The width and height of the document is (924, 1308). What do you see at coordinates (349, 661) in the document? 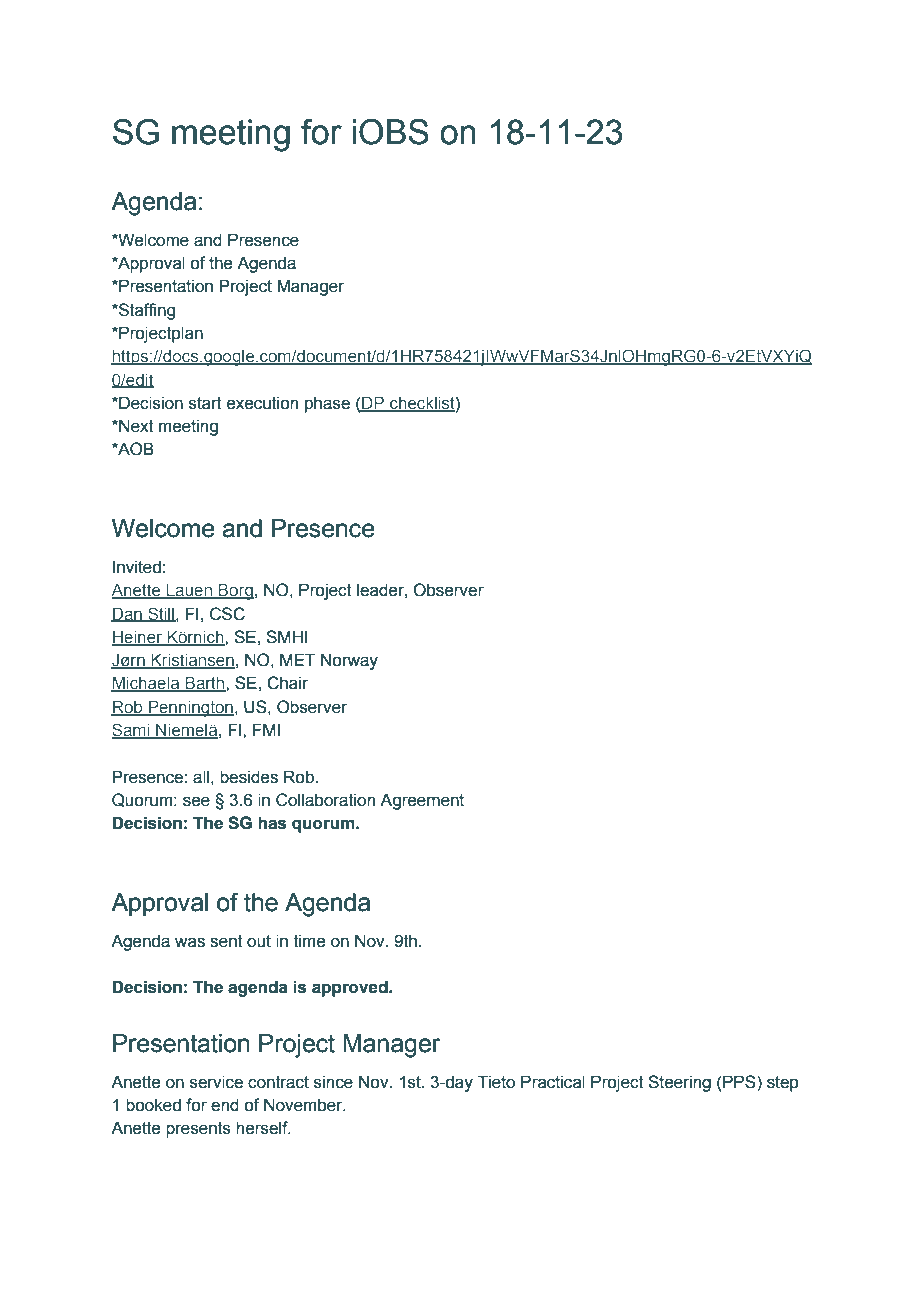
I see `Norway` at bounding box center [349, 661].
